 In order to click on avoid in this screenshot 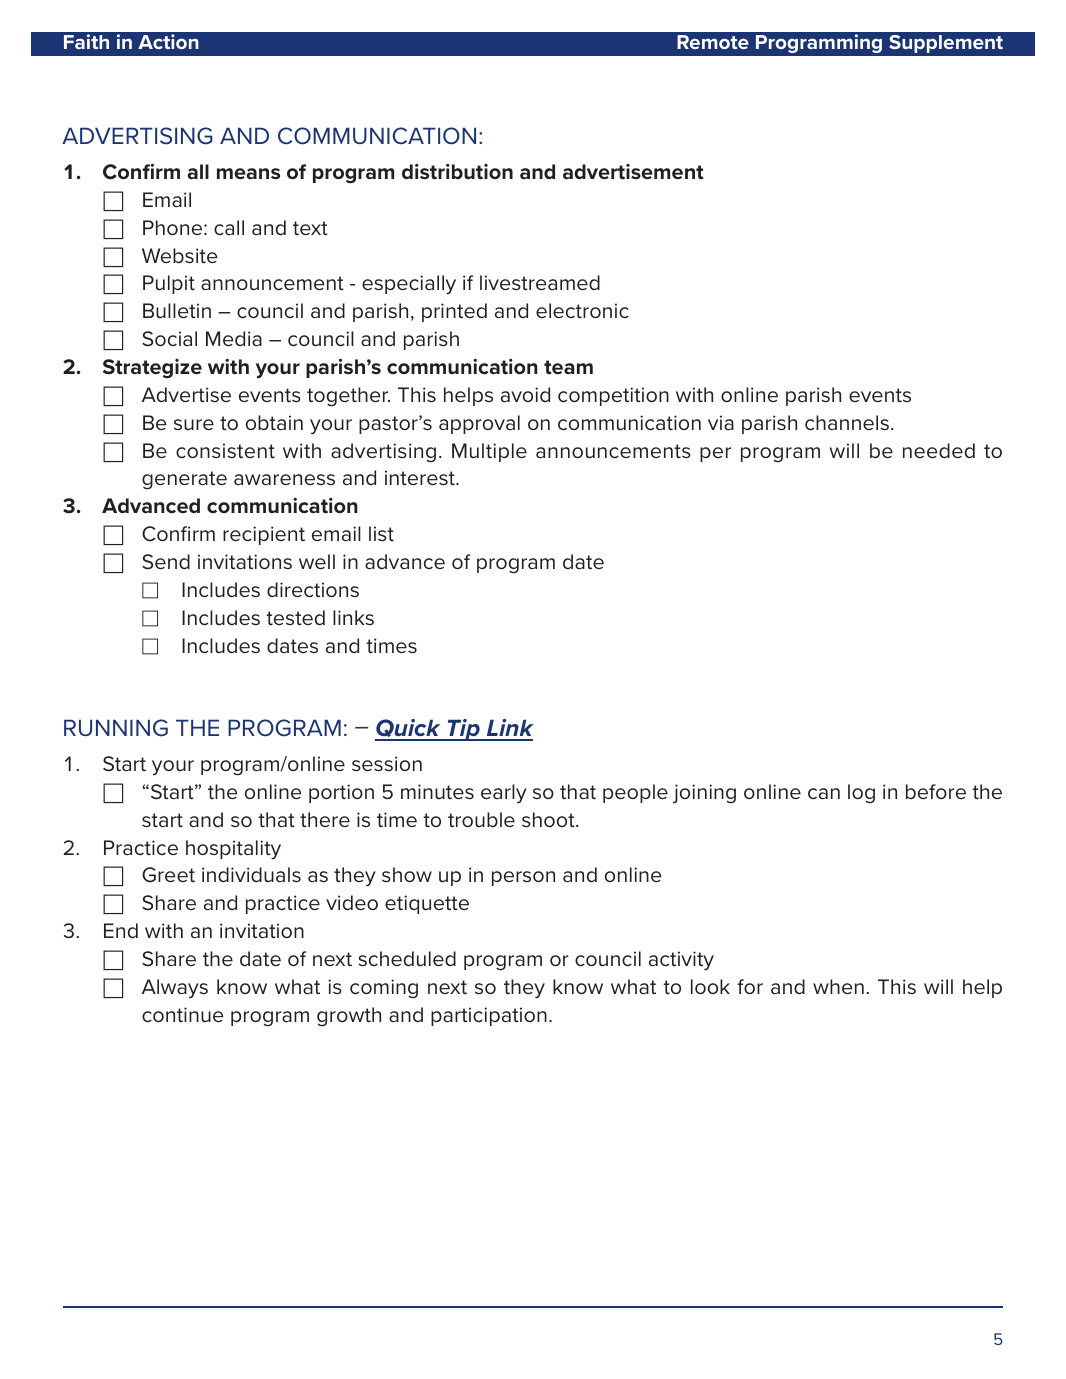, I will do `click(525, 395)`.
